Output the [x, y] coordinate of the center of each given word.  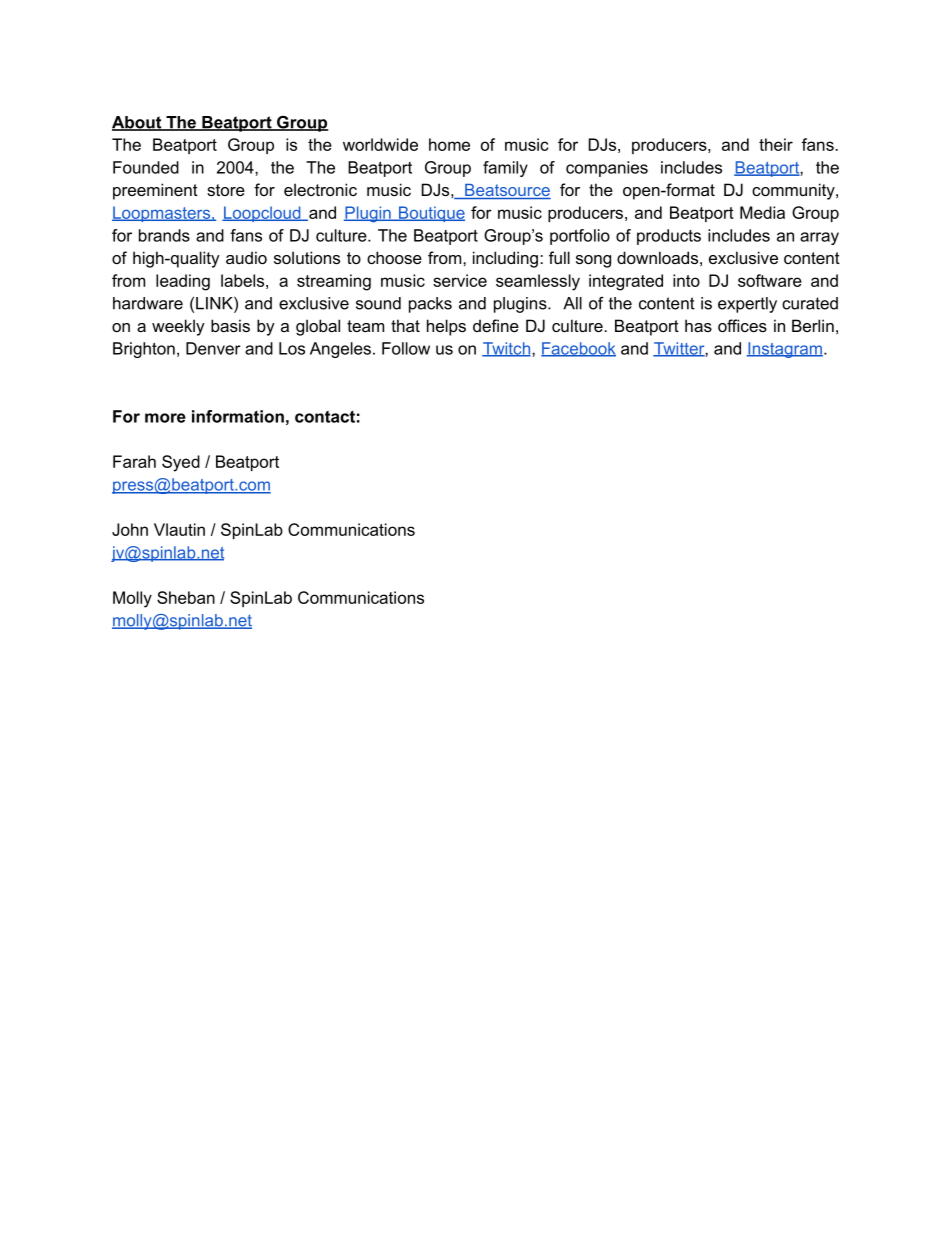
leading [183, 282]
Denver [213, 348]
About [138, 123]
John [130, 529]
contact [325, 417]
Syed [181, 463]
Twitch [506, 349]
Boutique [431, 214]
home [449, 144]
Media [762, 212]
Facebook [578, 349]
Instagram [784, 350]
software [770, 280]
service [460, 280]
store [226, 190]
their [776, 144]
